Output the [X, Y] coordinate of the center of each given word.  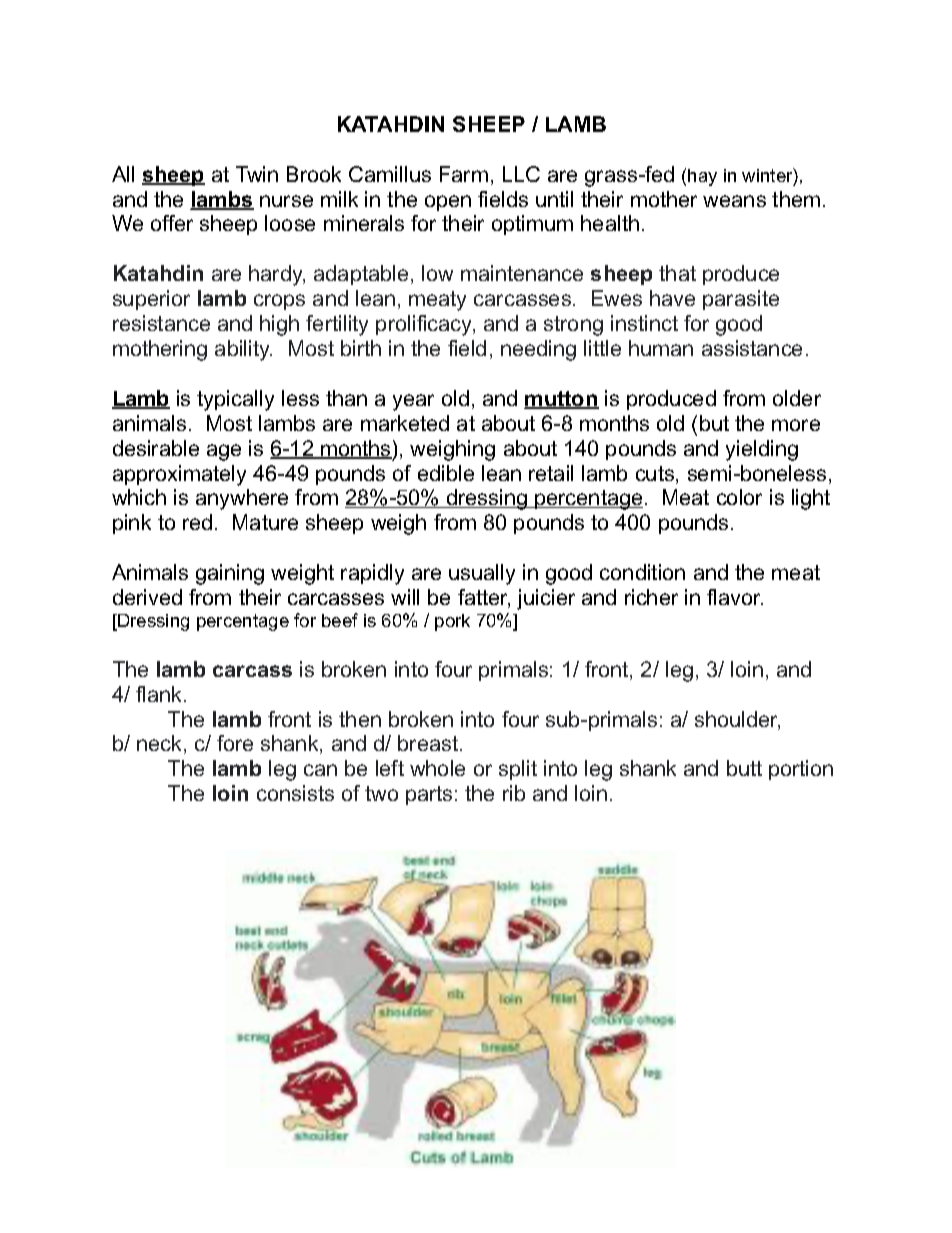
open [448, 203]
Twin [257, 174]
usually [482, 574]
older [797, 398]
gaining [230, 574]
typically [235, 400]
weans [734, 201]
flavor [735, 597]
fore [235, 743]
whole [437, 768]
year [413, 402]
